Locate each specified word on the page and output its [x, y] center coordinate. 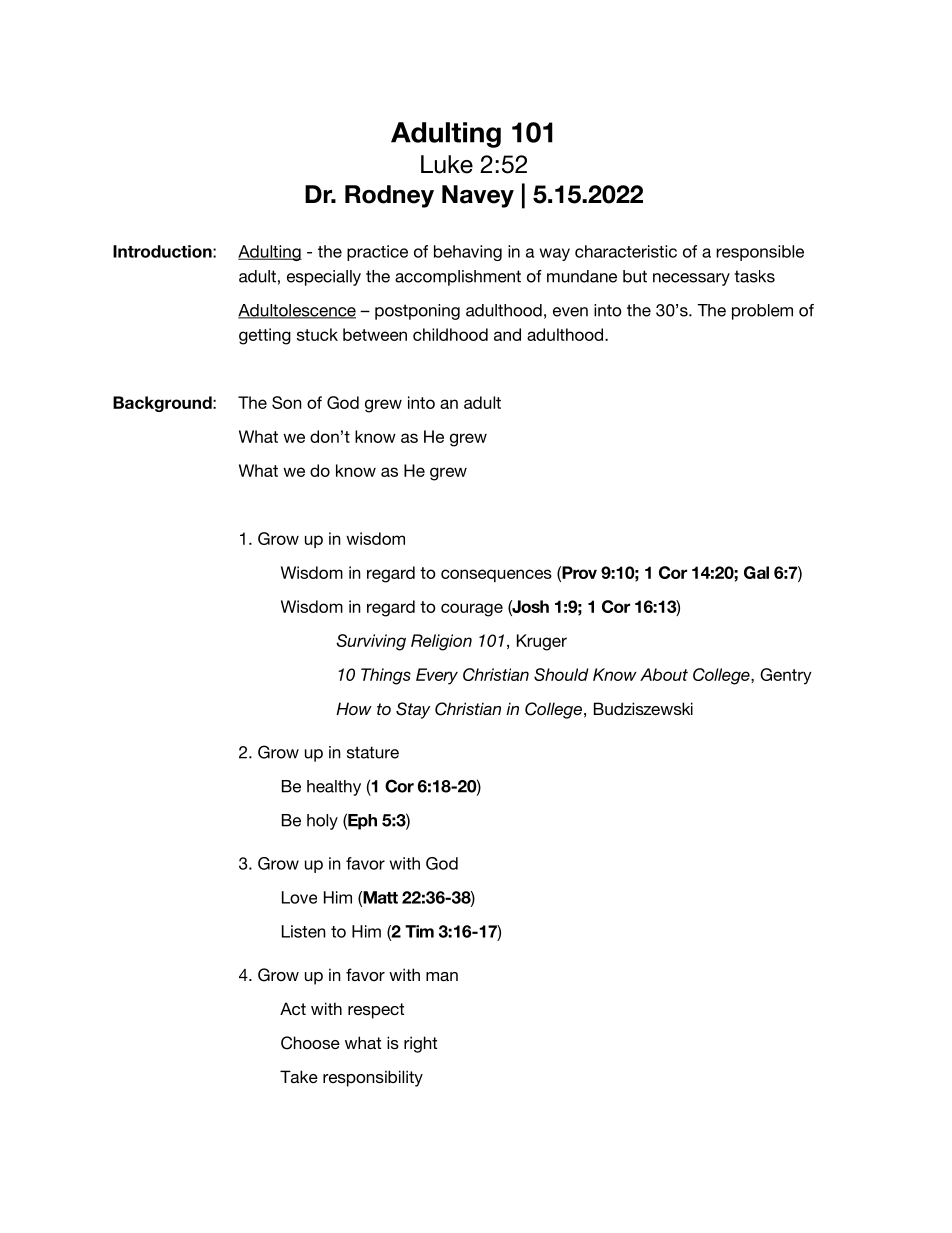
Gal [756, 572]
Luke [447, 164]
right [420, 1044]
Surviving [371, 642]
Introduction [163, 251]
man [442, 976]
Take [299, 1076]
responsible [760, 253]
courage [472, 610]
